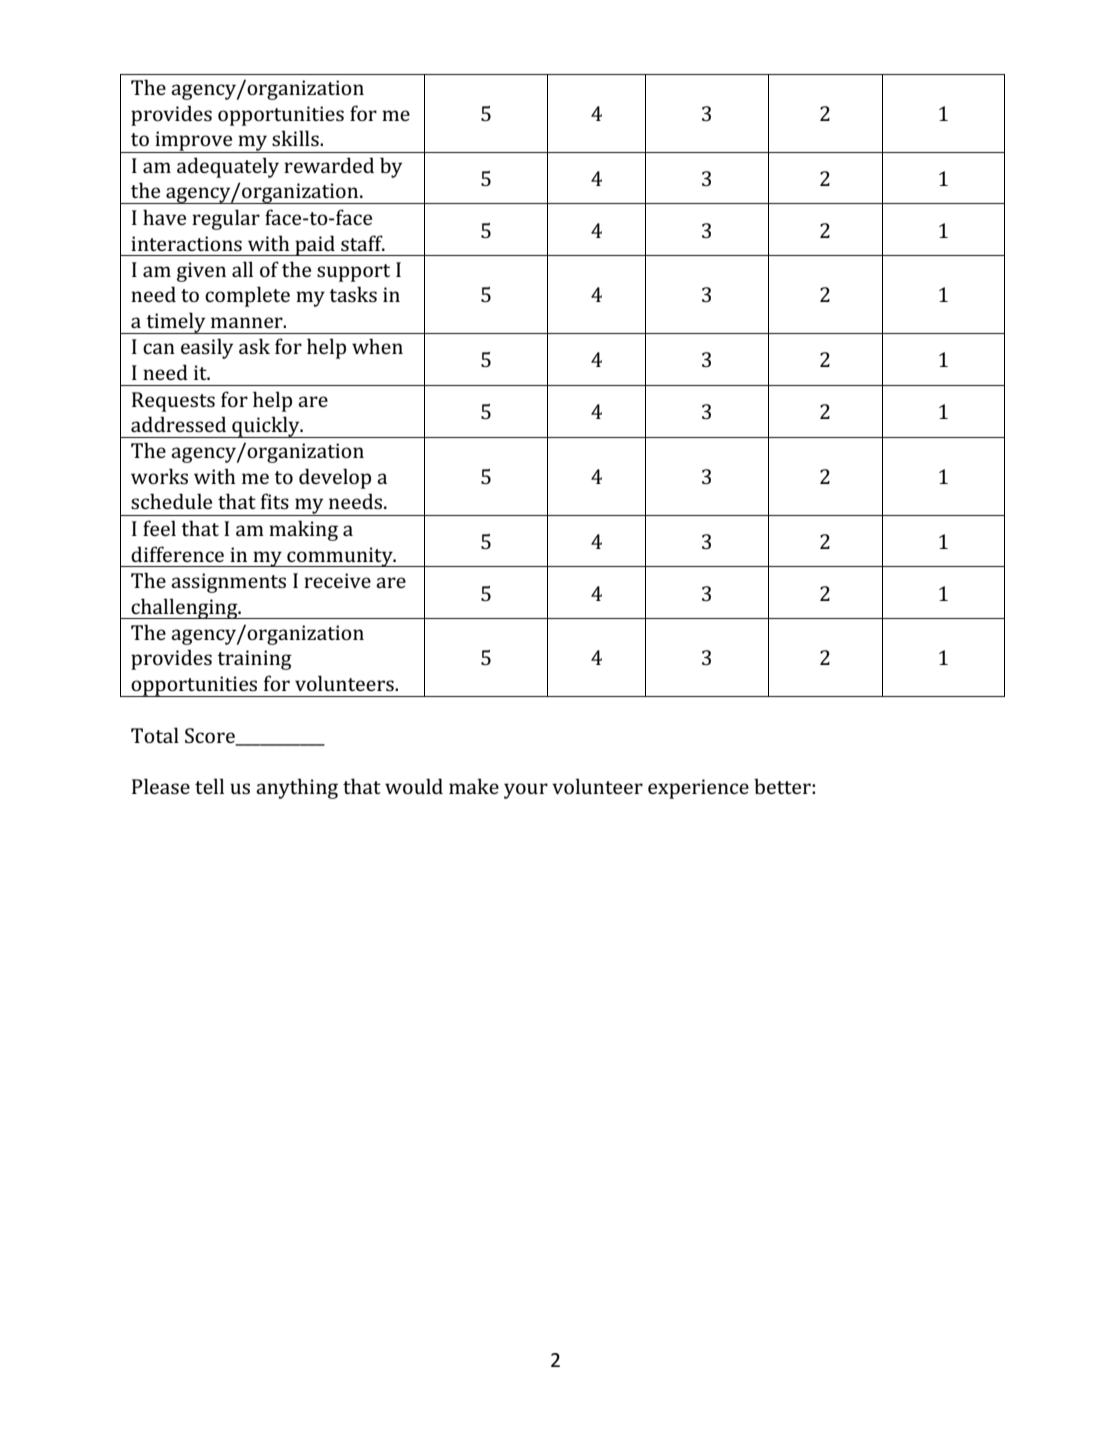 The image size is (1111, 1438). I want to click on experience, so click(698, 789).
